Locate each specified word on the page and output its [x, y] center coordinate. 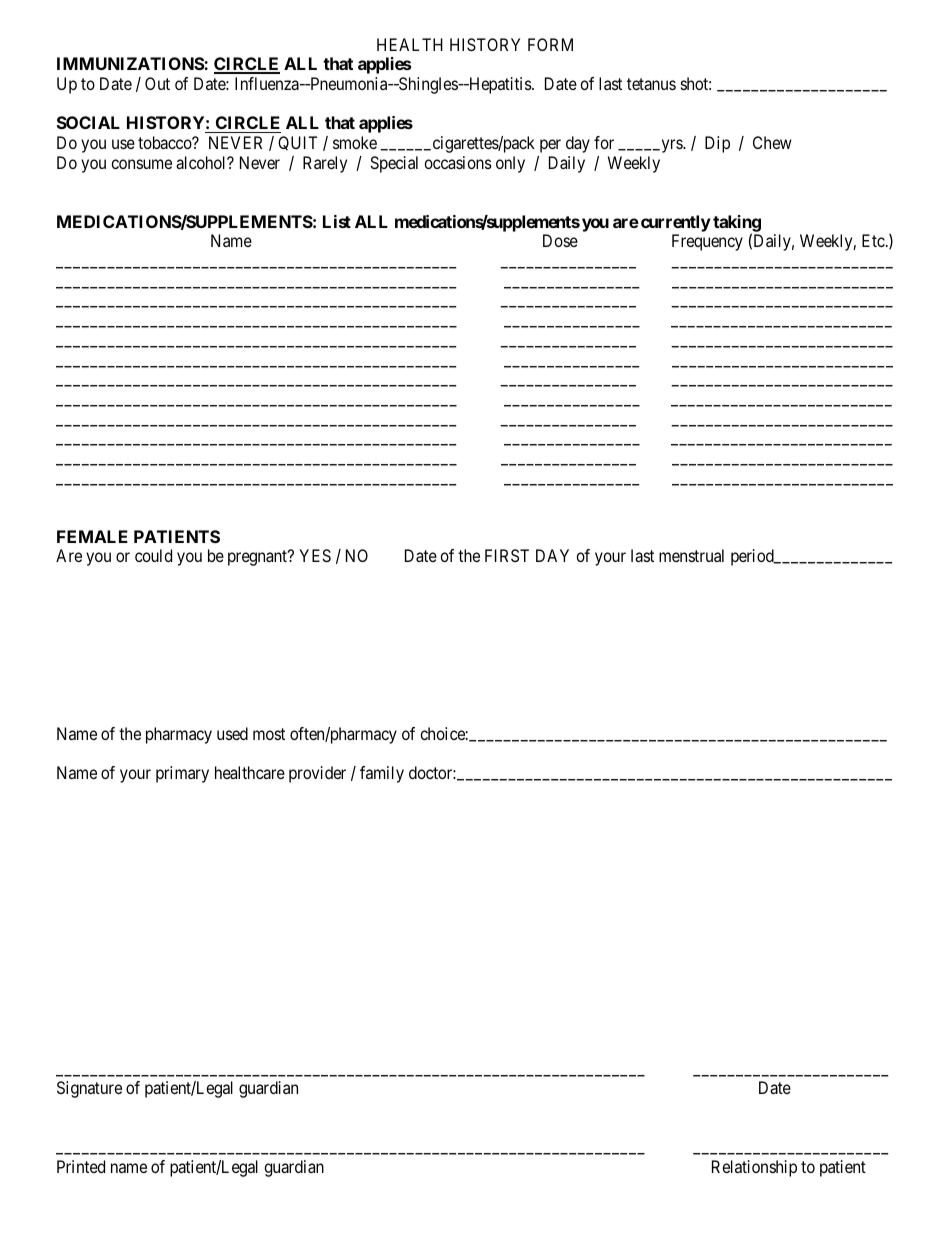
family [382, 774]
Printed [81, 1166]
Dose [560, 240]
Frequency [707, 242]
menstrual [691, 555]
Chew [772, 142]
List [337, 221]
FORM [550, 44]
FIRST [507, 555]
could [153, 555]
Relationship [754, 1168]
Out [157, 83]
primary [182, 774]
